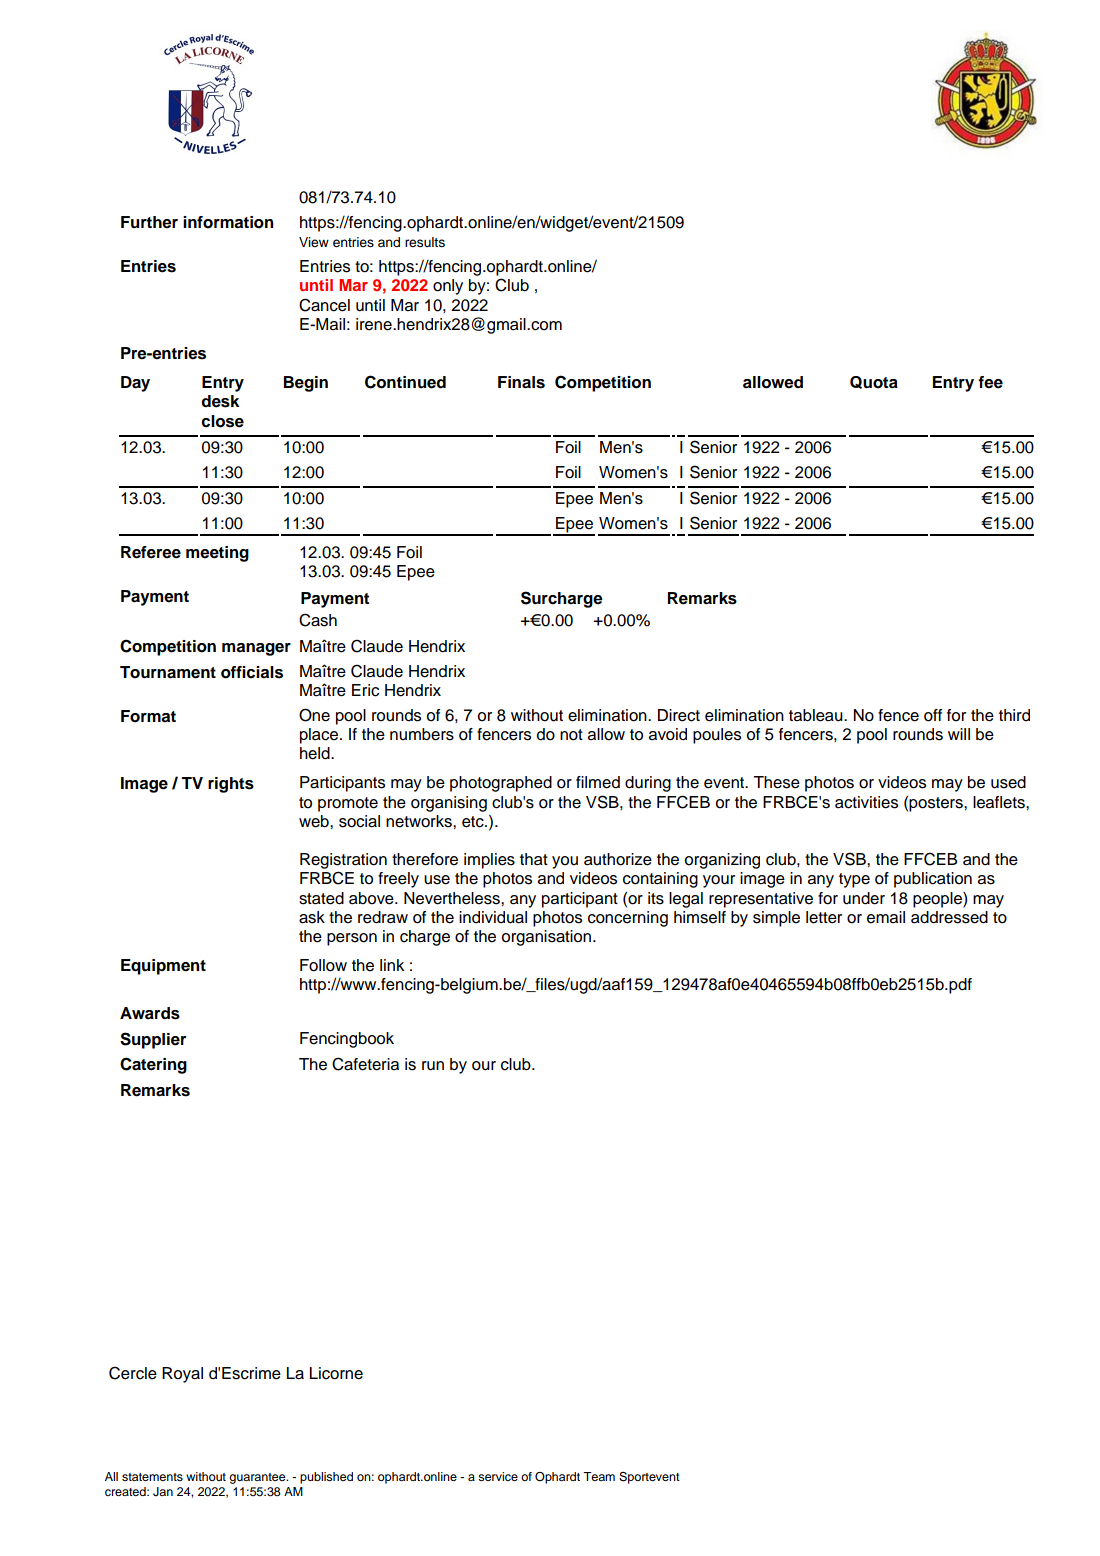 This image has width=1100, height=1556. What do you see at coordinates (314, 242) in the image?
I see `View` at bounding box center [314, 242].
